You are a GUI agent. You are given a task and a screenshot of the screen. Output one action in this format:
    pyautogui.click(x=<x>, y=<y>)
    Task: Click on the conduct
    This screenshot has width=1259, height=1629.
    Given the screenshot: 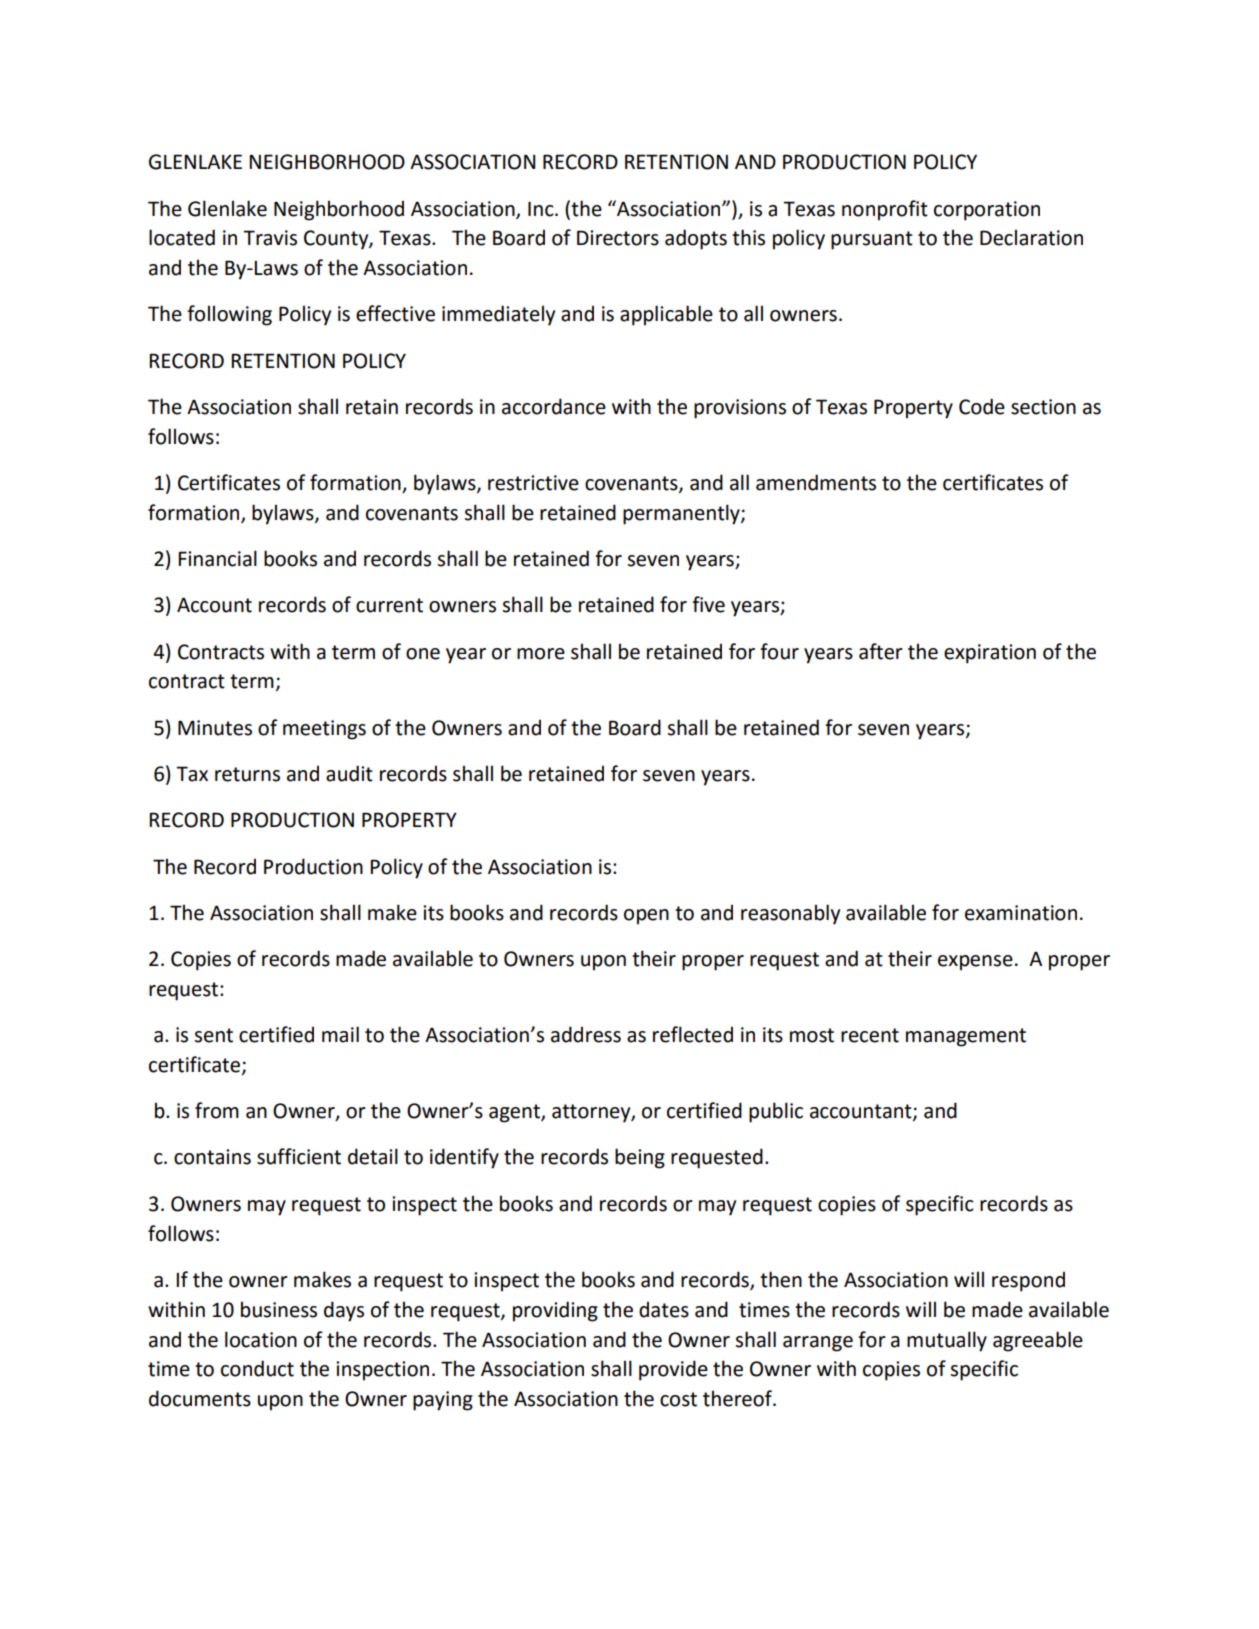 What is the action you would take?
    pyautogui.click(x=257, y=1368)
